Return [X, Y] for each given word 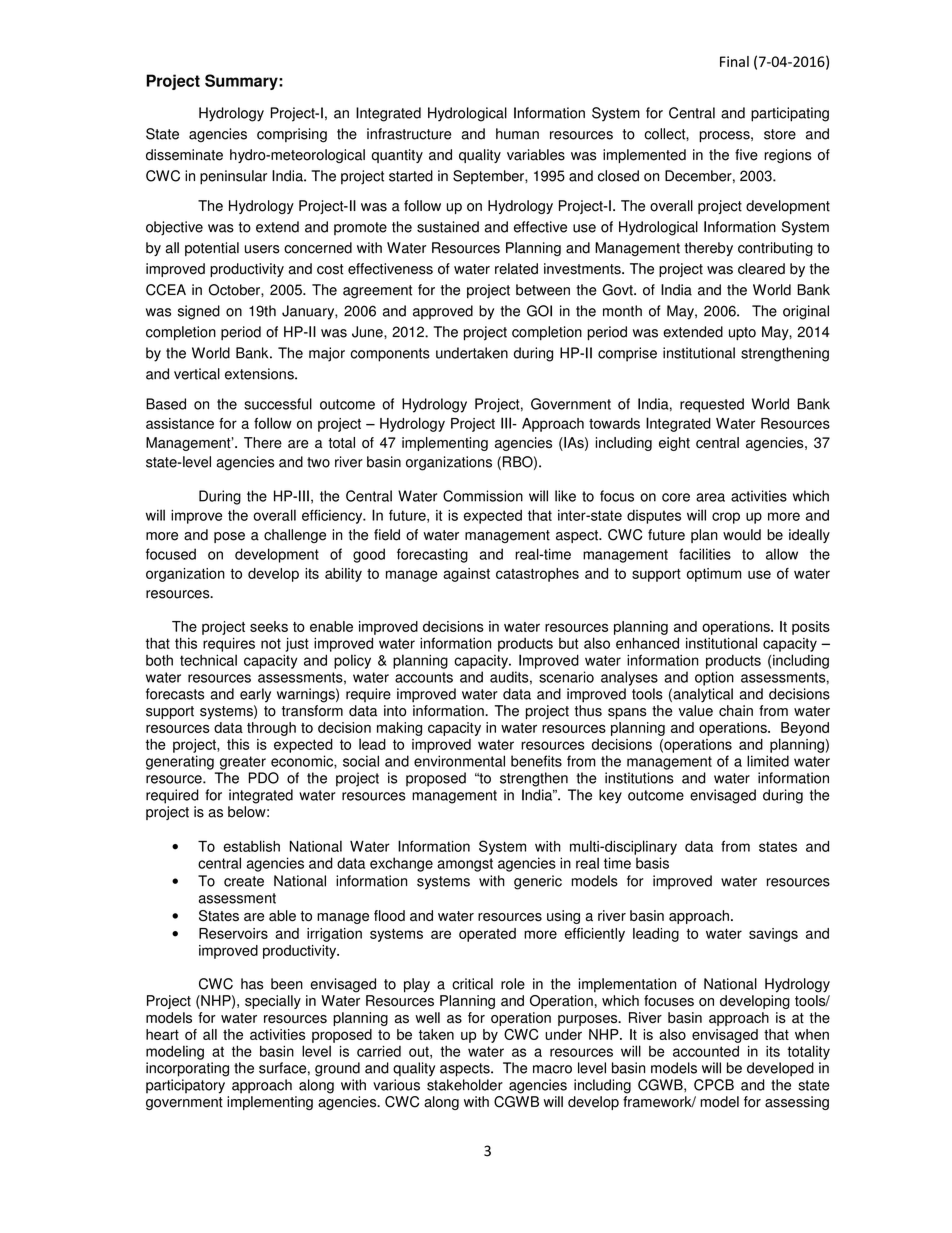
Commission [483, 496]
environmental [459, 761]
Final [734, 61]
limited [768, 761]
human [517, 134]
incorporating [187, 1069]
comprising [292, 135]
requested [712, 405]
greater [243, 763]
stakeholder [465, 1085]
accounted [706, 1051]
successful [278, 404]
